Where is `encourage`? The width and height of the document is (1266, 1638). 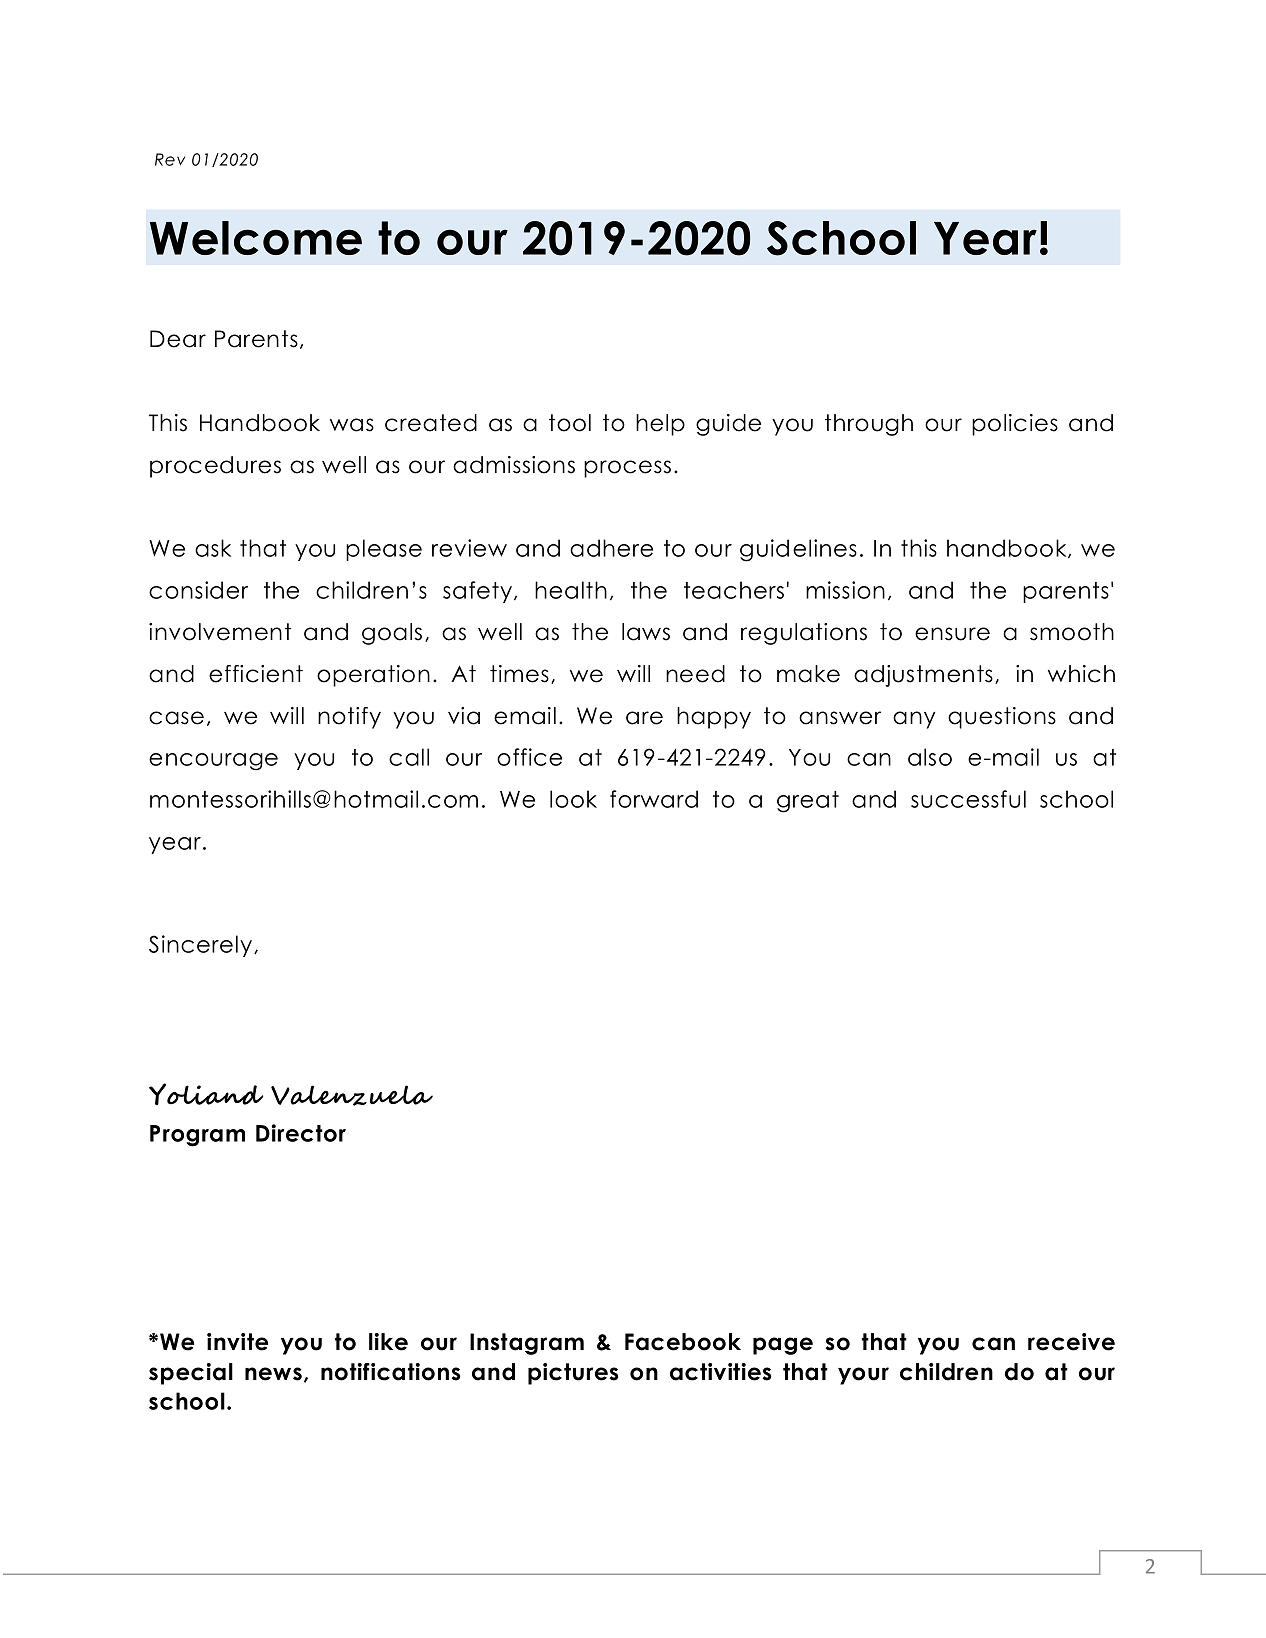 encourage is located at coordinates (213, 762).
